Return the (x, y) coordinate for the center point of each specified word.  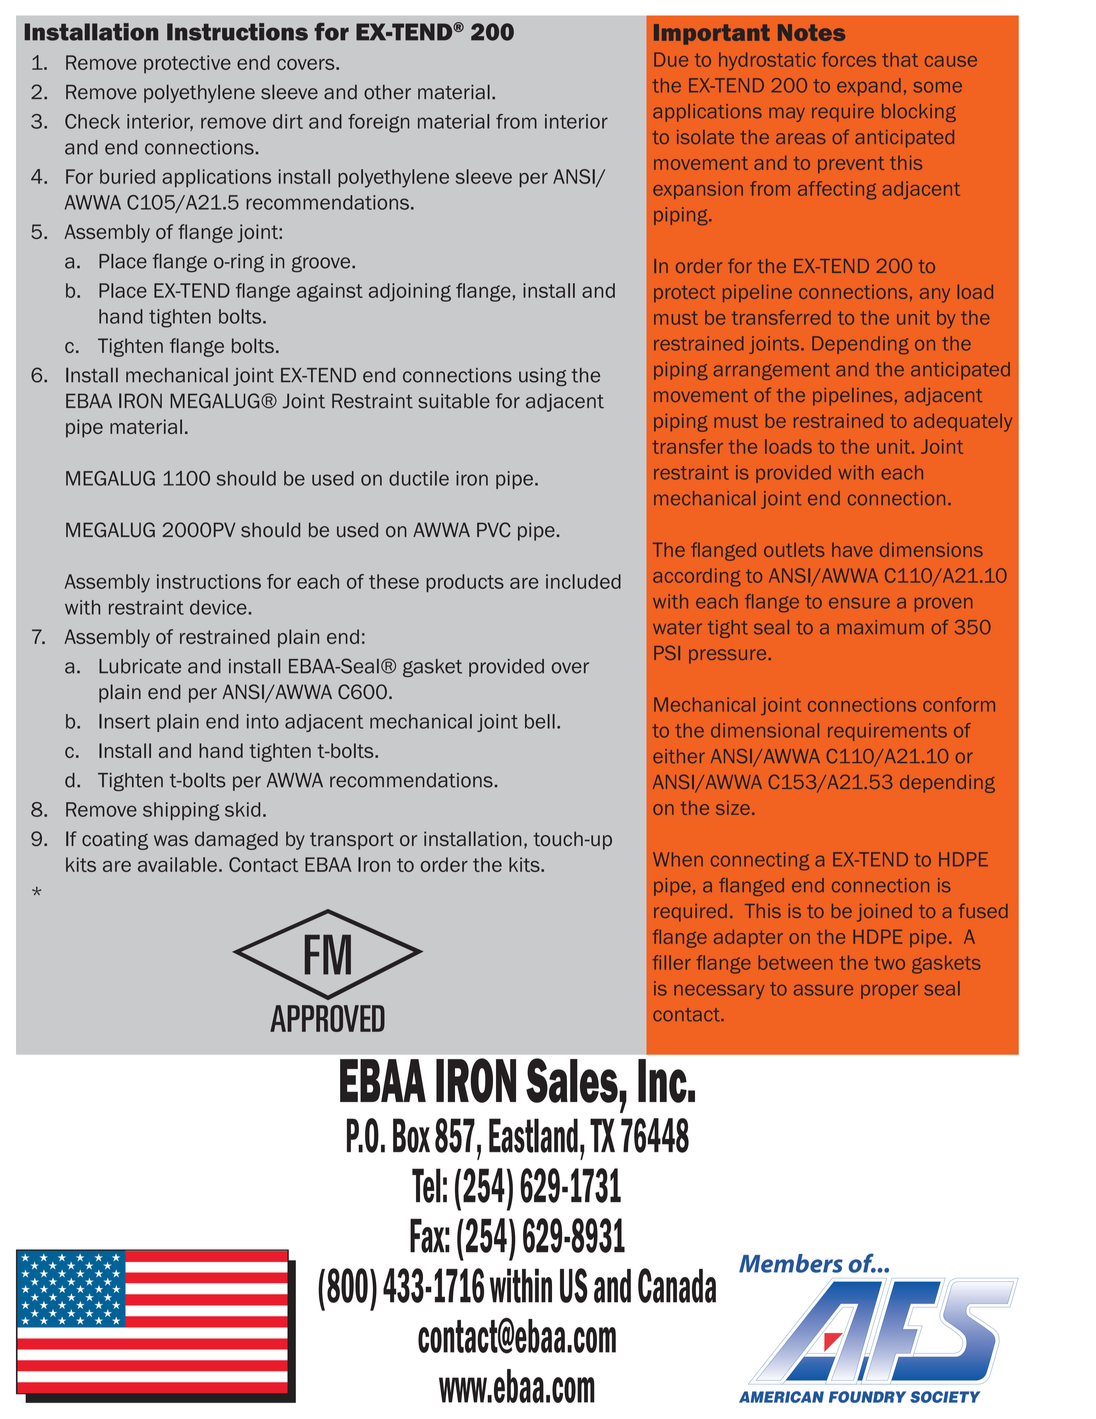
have (852, 550)
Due (671, 59)
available (177, 864)
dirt (288, 121)
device (218, 607)
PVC (494, 530)
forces (849, 59)
